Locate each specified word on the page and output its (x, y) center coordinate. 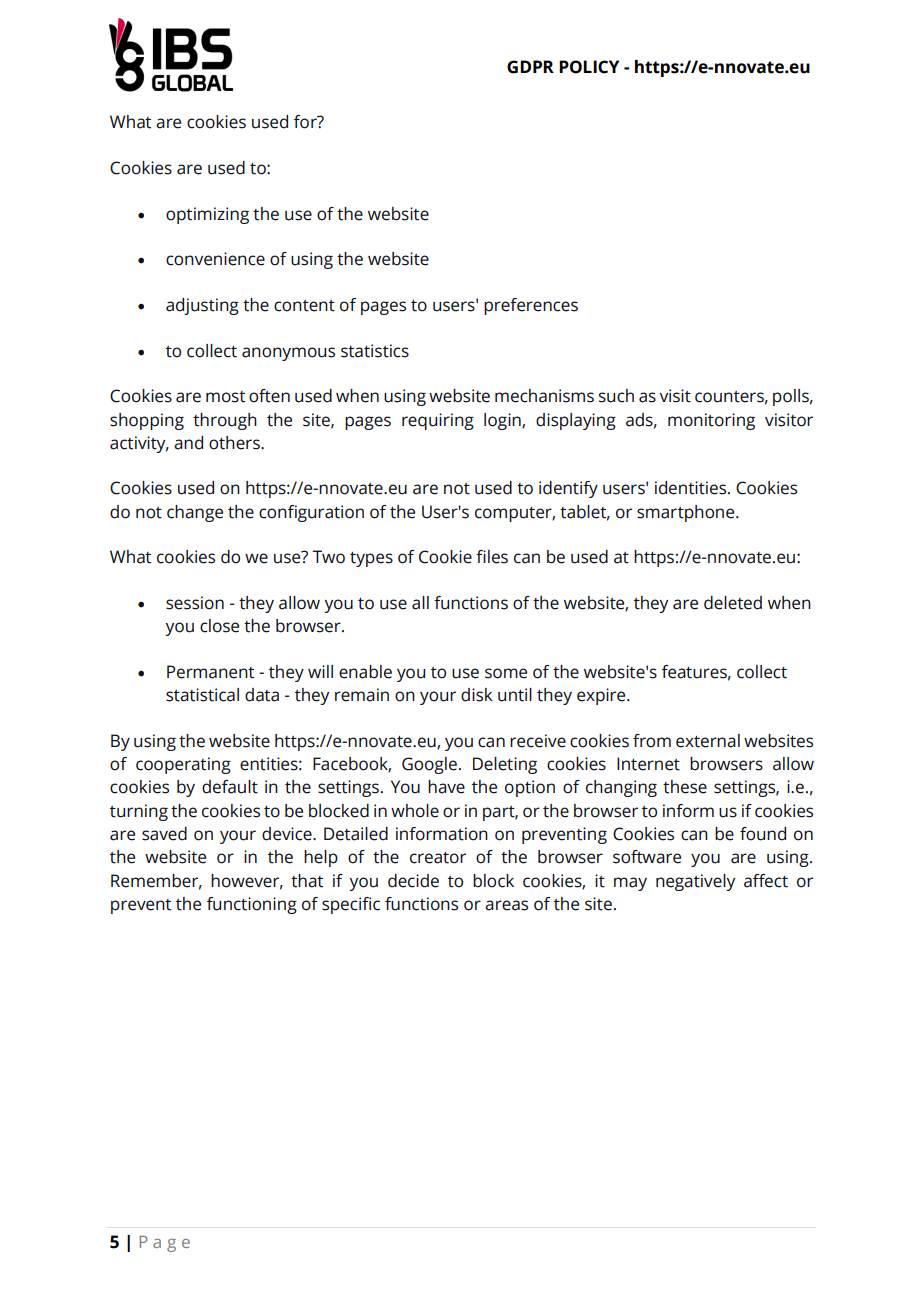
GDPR (530, 67)
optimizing (207, 215)
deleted (733, 603)
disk (477, 695)
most (225, 397)
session (195, 603)
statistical (202, 695)
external (708, 741)
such (616, 396)
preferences (531, 306)
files (492, 557)
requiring (438, 421)
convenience (215, 259)
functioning (252, 905)
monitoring (711, 421)
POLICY (589, 67)
